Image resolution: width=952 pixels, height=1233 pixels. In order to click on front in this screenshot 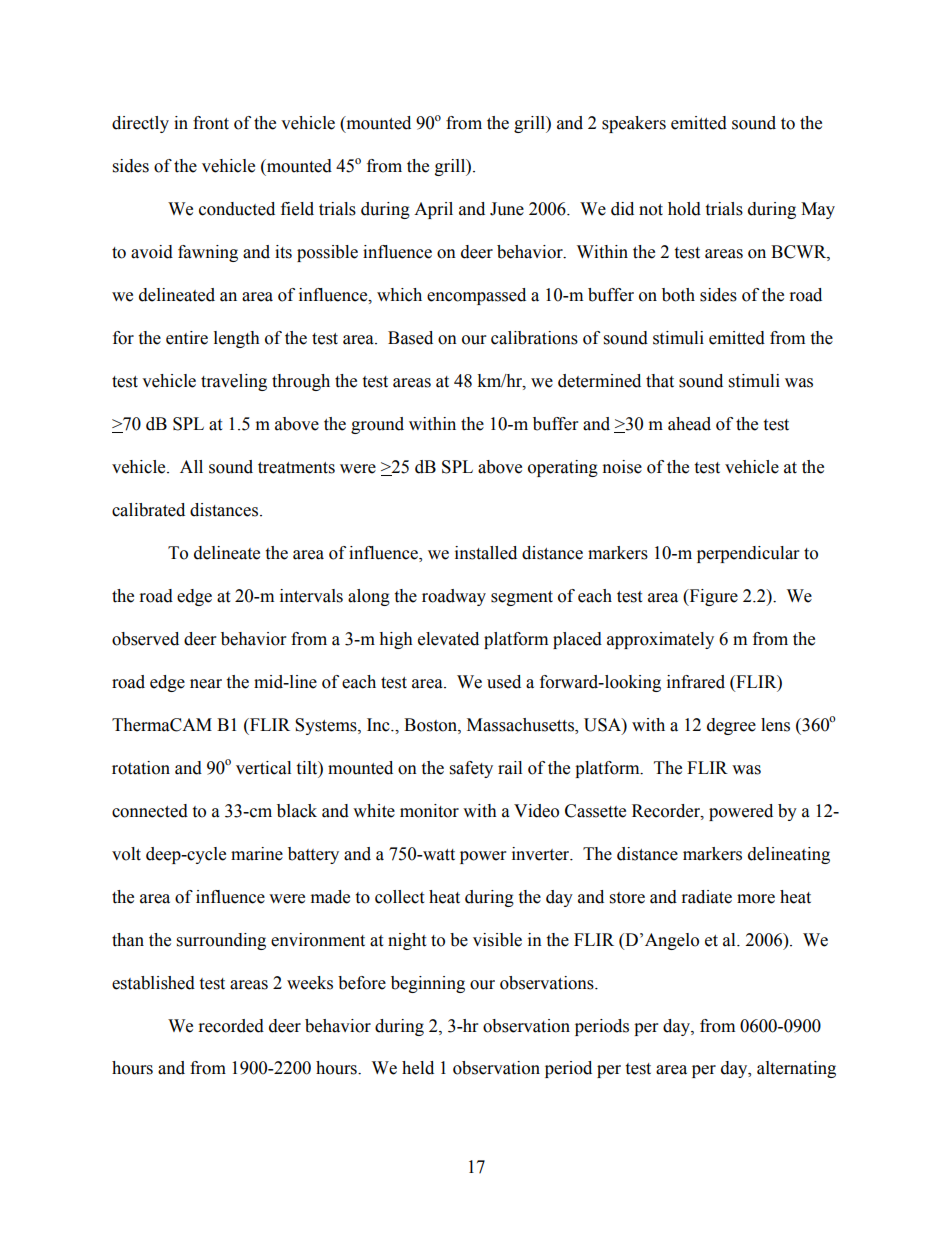, I will do `click(211, 123)`.
